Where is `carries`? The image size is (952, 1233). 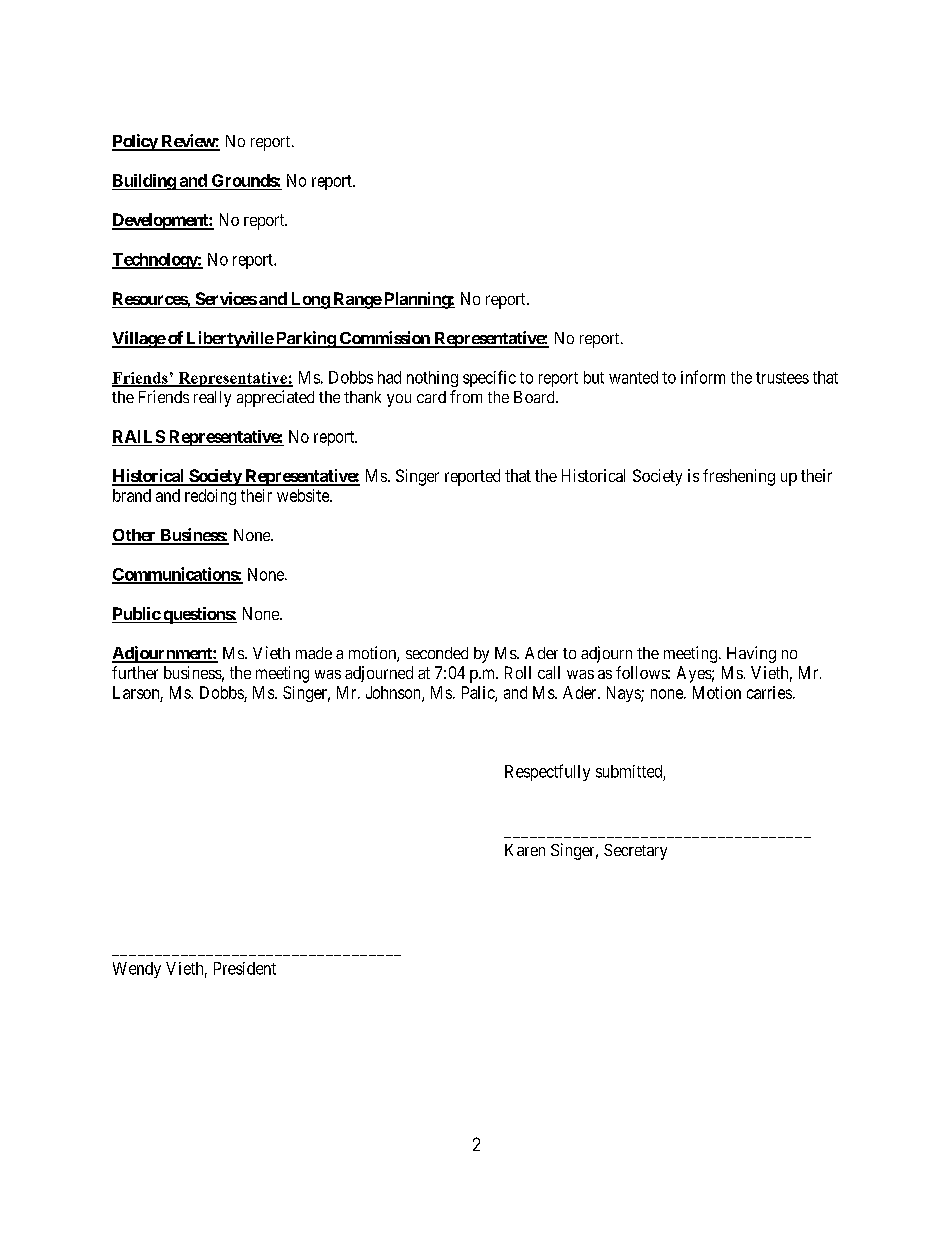
carries is located at coordinates (769, 692).
